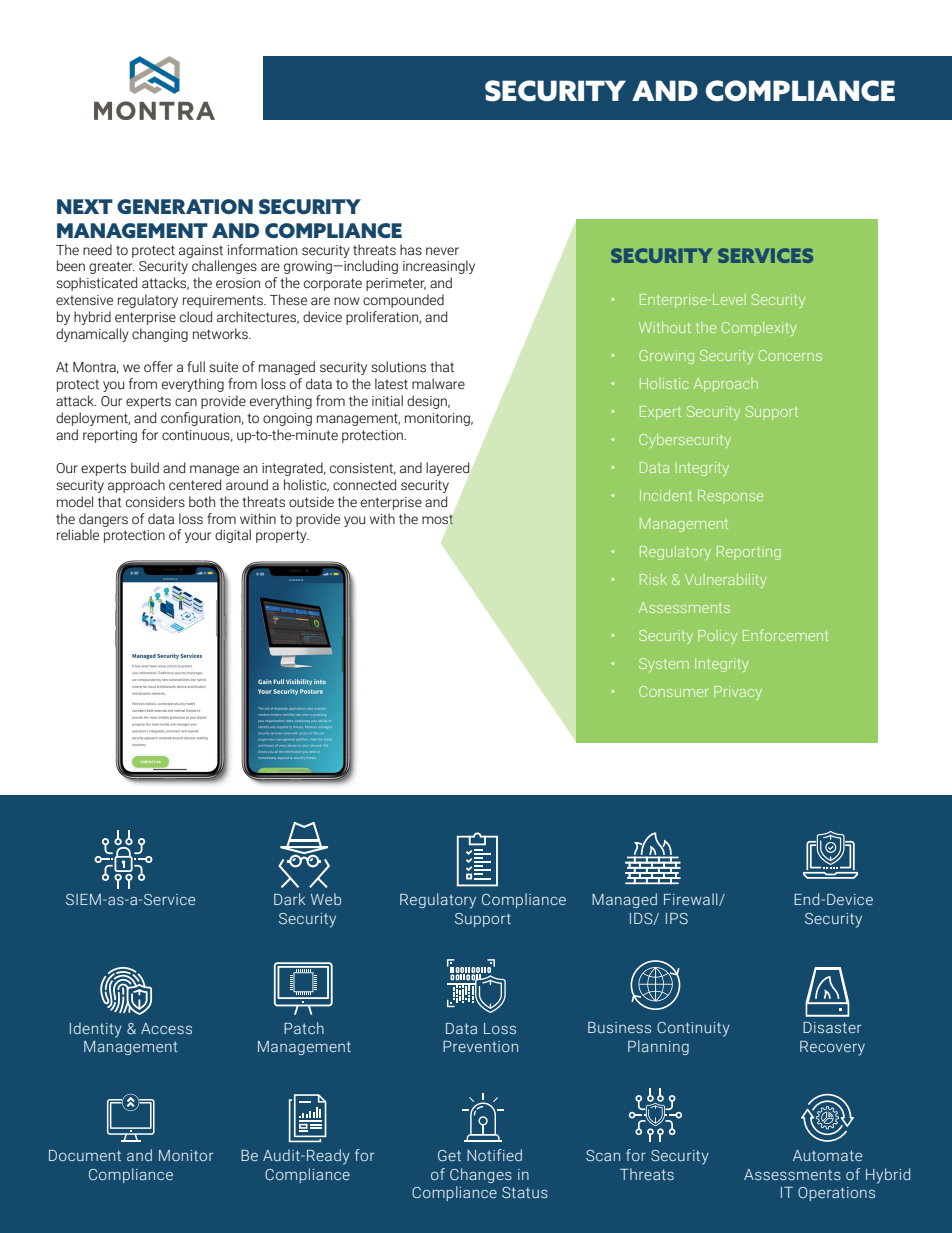 Image resolution: width=952 pixels, height=1233 pixels. Describe the element at coordinates (201, 251) in the page. I see `against` at that location.
